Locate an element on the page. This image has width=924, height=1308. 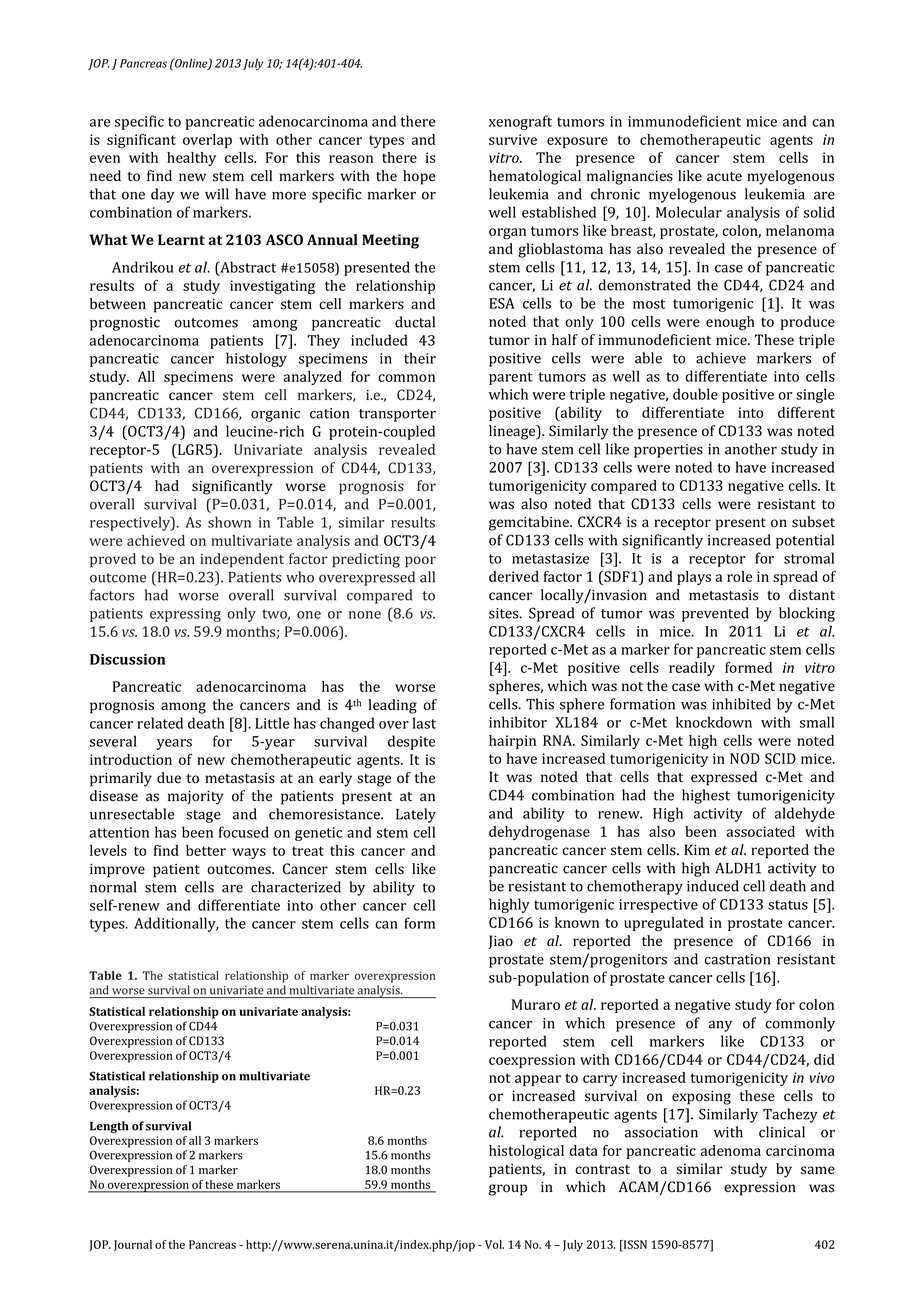
better is located at coordinates (206, 850).
